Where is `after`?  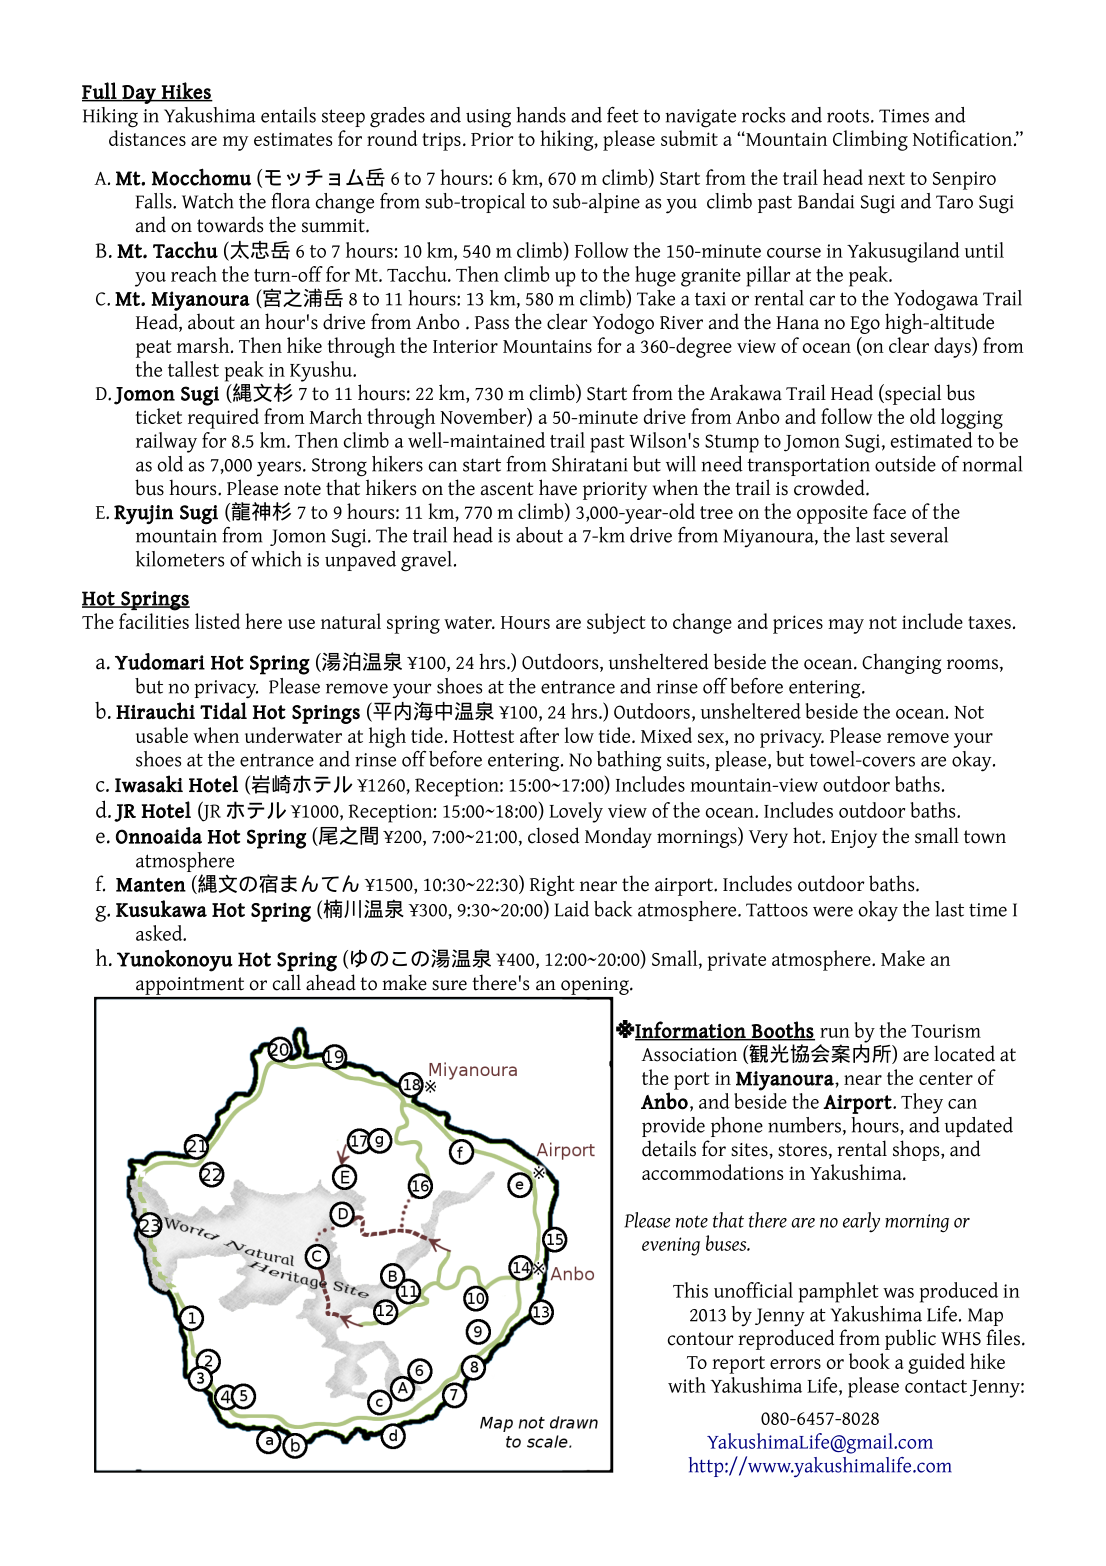 after is located at coordinates (539, 735).
